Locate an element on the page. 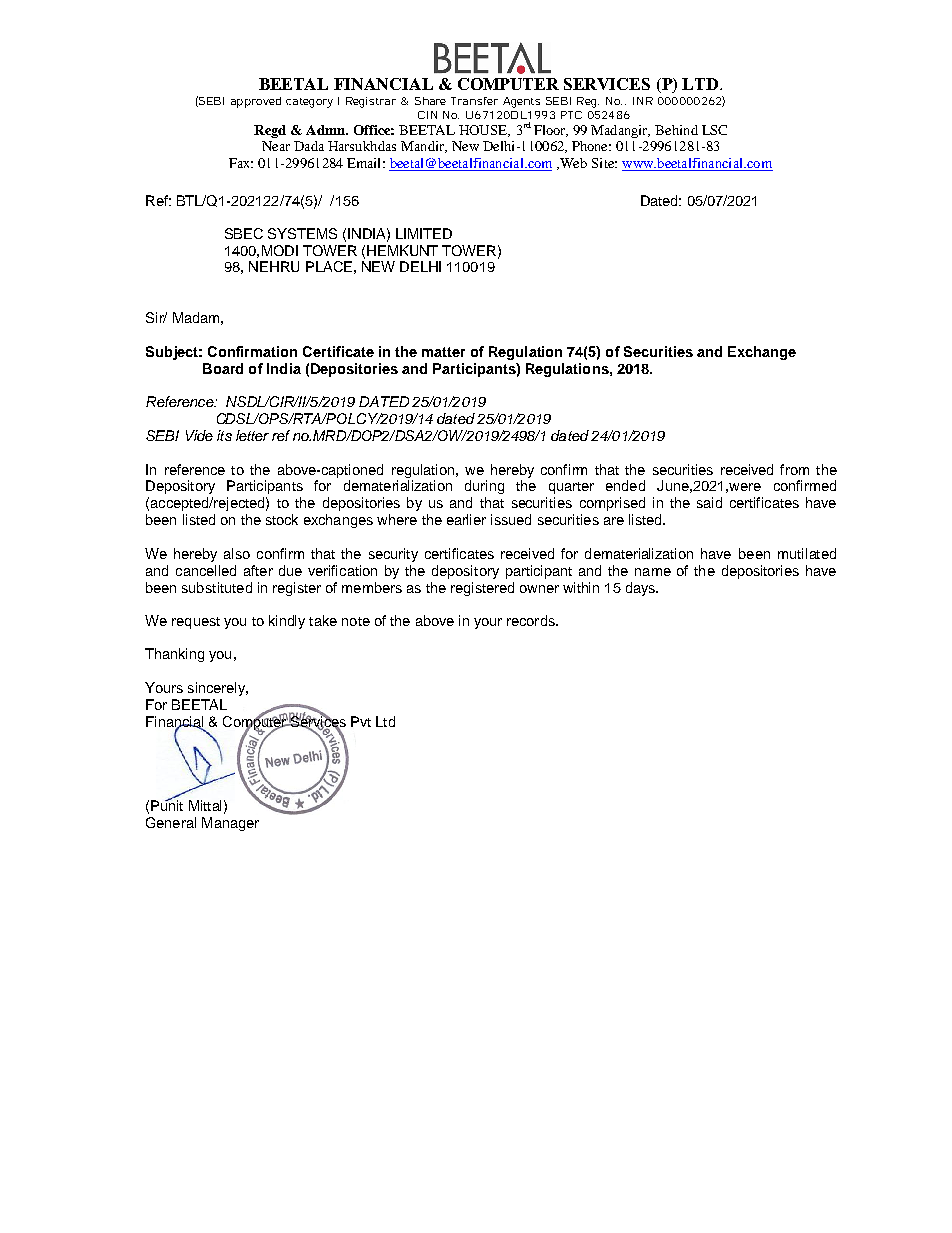 This document has height=1233, width=952. LSC is located at coordinates (714, 130).
